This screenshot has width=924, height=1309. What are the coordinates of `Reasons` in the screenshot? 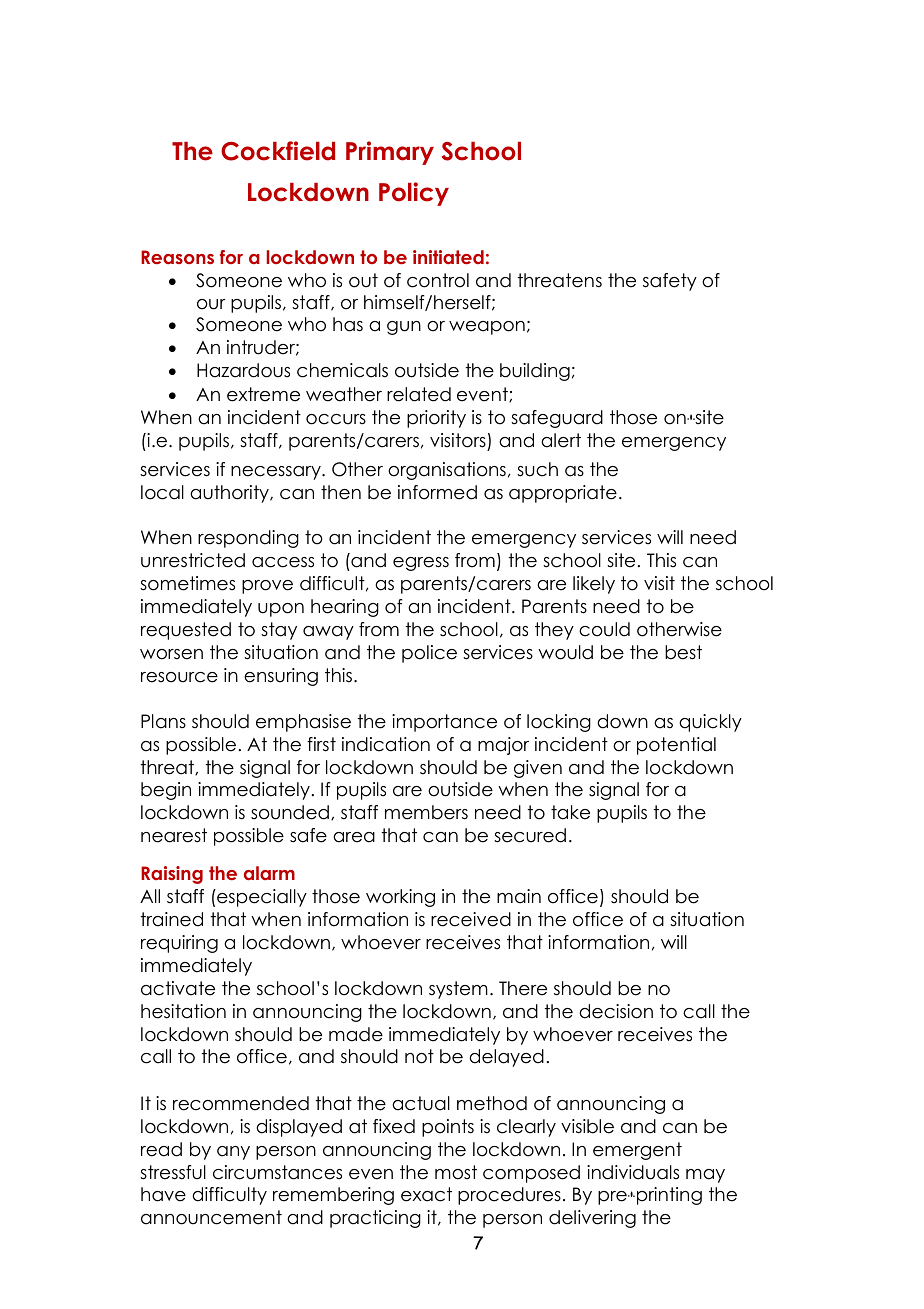 It's located at (177, 257).
